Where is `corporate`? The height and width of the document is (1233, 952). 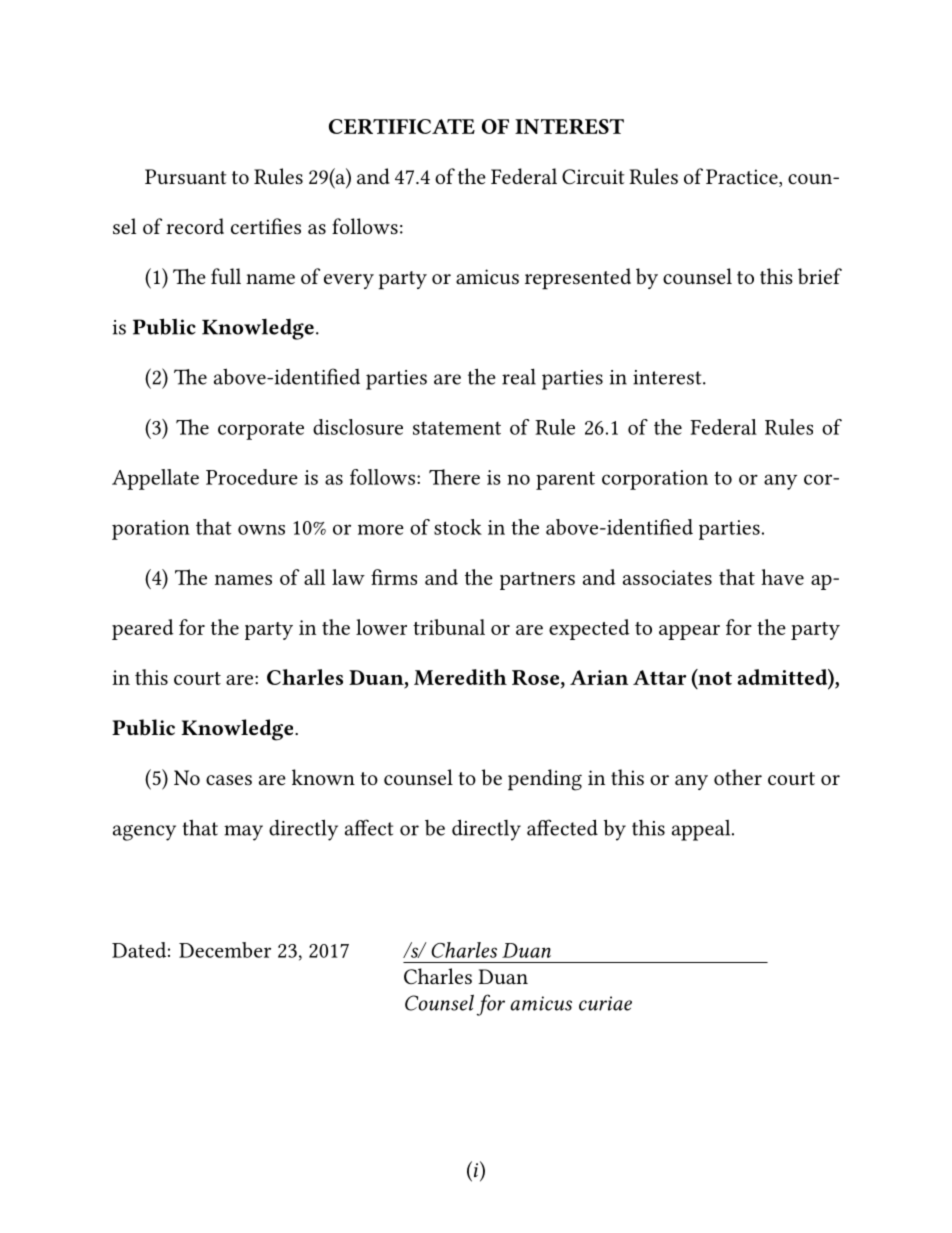 corporate is located at coordinates (261, 430).
